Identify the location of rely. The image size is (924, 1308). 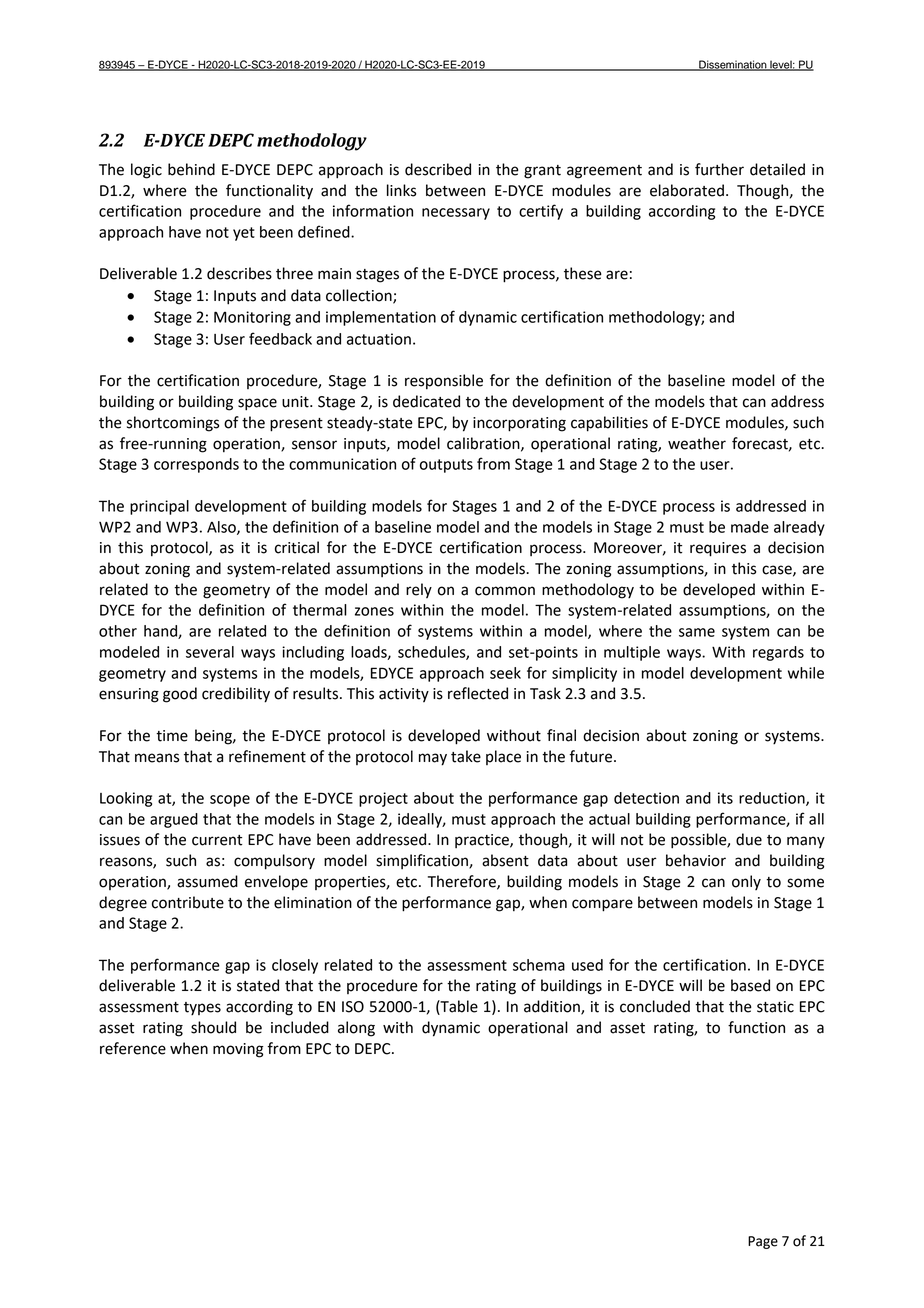
(419, 591).
